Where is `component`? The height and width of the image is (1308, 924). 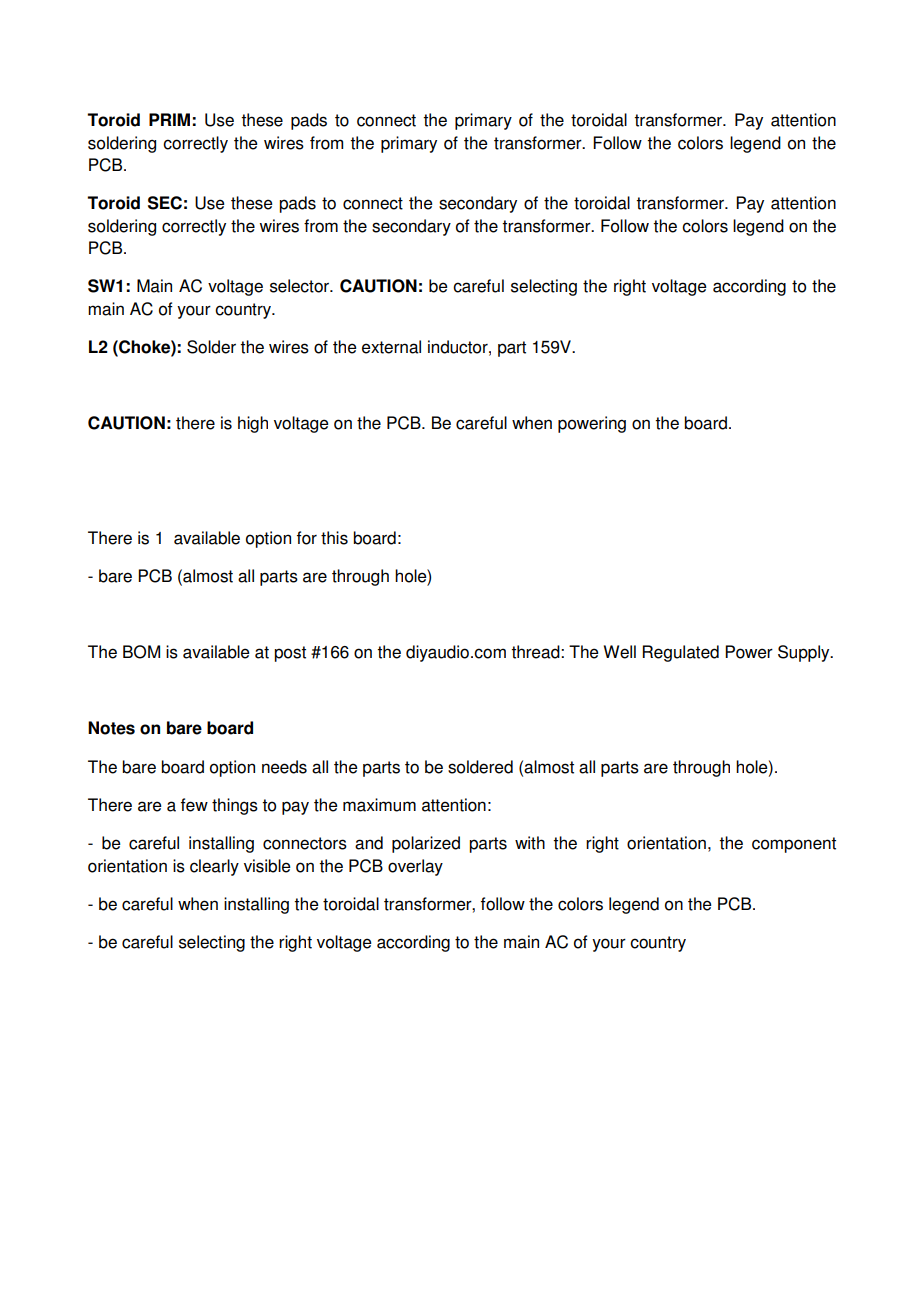 component is located at coordinates (794, 845).
